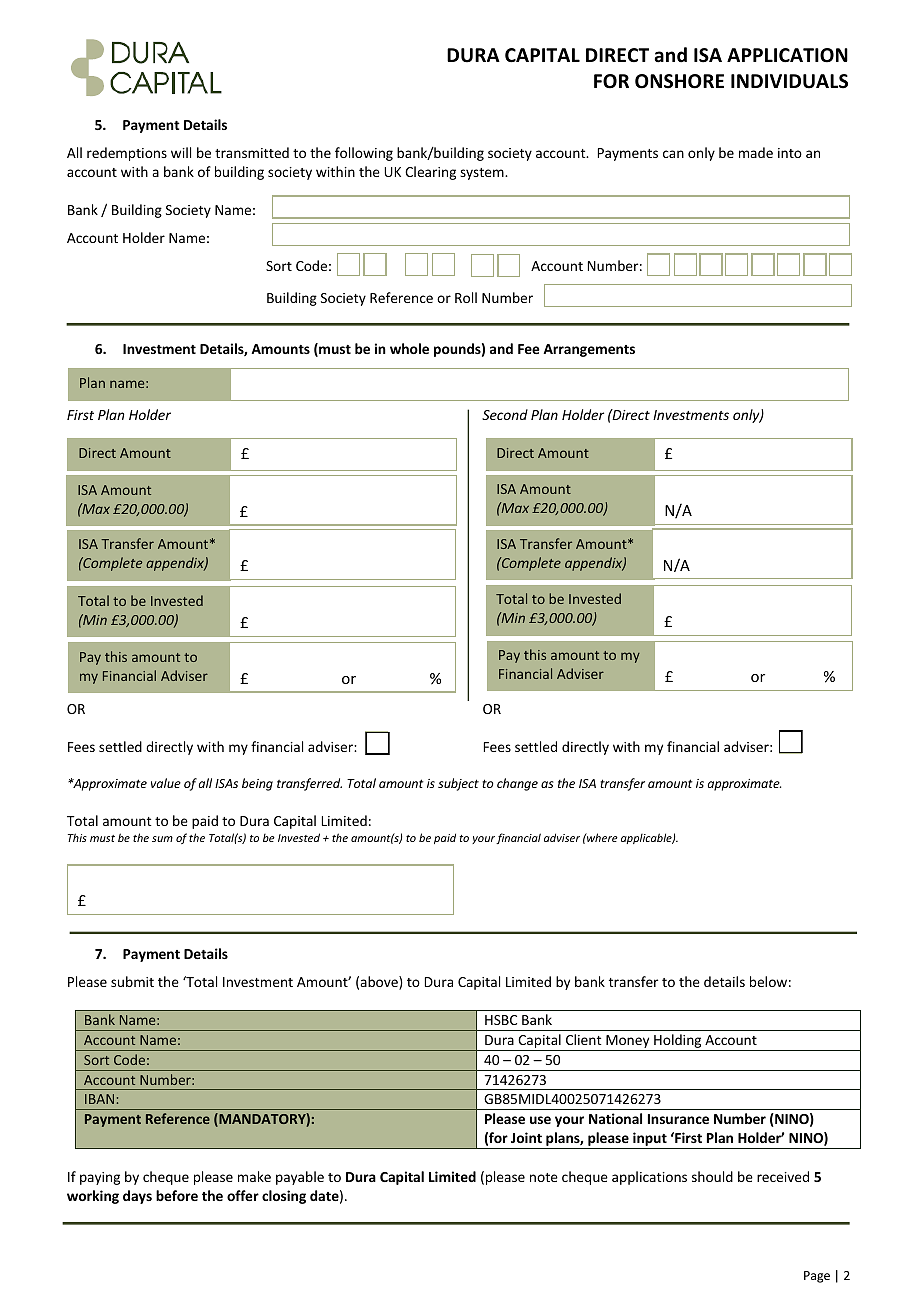 Image resolution: width=924 pixels, height=1308 pixels. Describe the element at coordinates (458, 784) in the page. I see `subject` at that location.
